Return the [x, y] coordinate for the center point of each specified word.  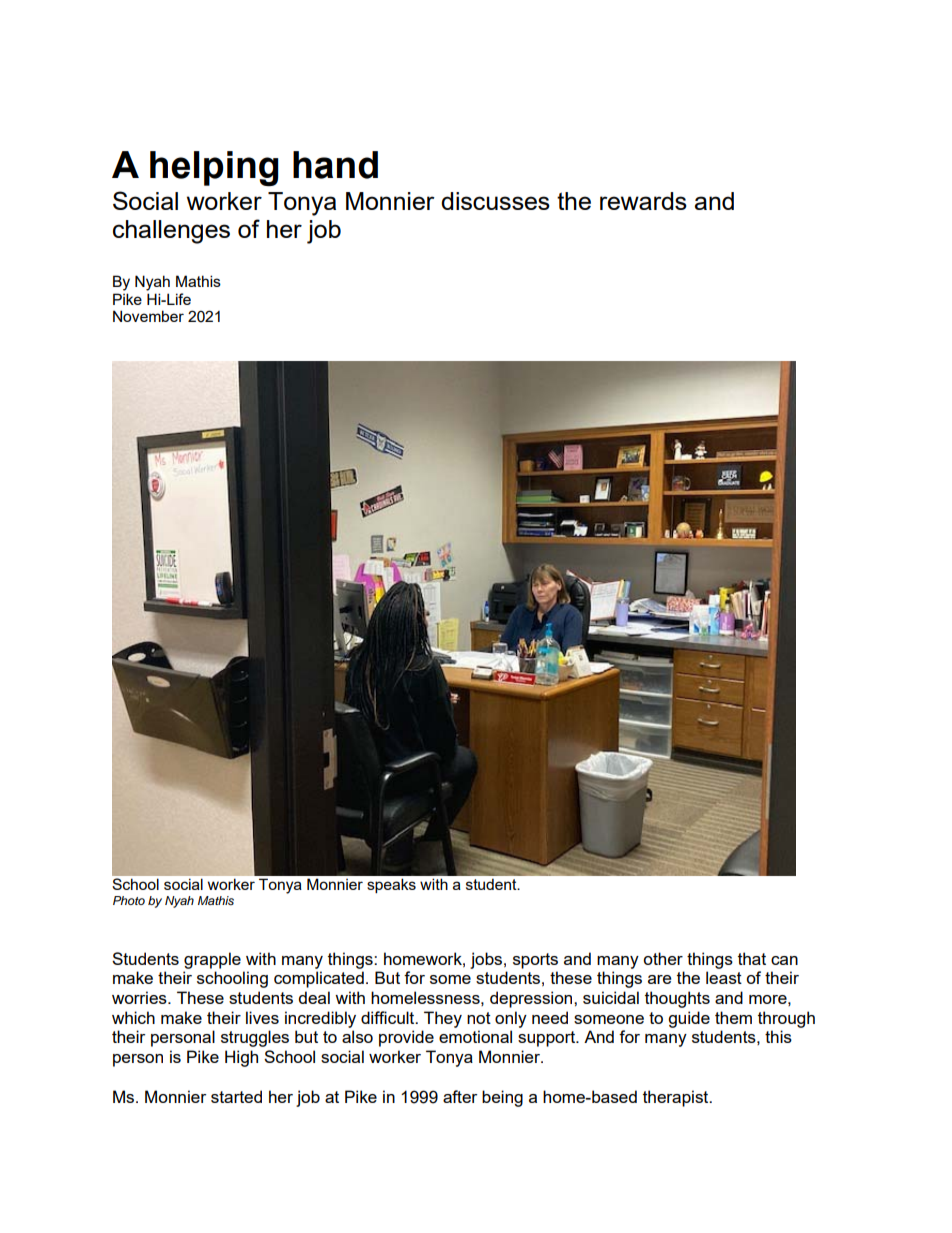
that [752, 958]
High [241, 1058]
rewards [643, 201]
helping [214, 168]
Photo [129, 900]
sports [535, 961]
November [148, 316]
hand [335, 165]
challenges [171, 232]
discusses [495, 201]
